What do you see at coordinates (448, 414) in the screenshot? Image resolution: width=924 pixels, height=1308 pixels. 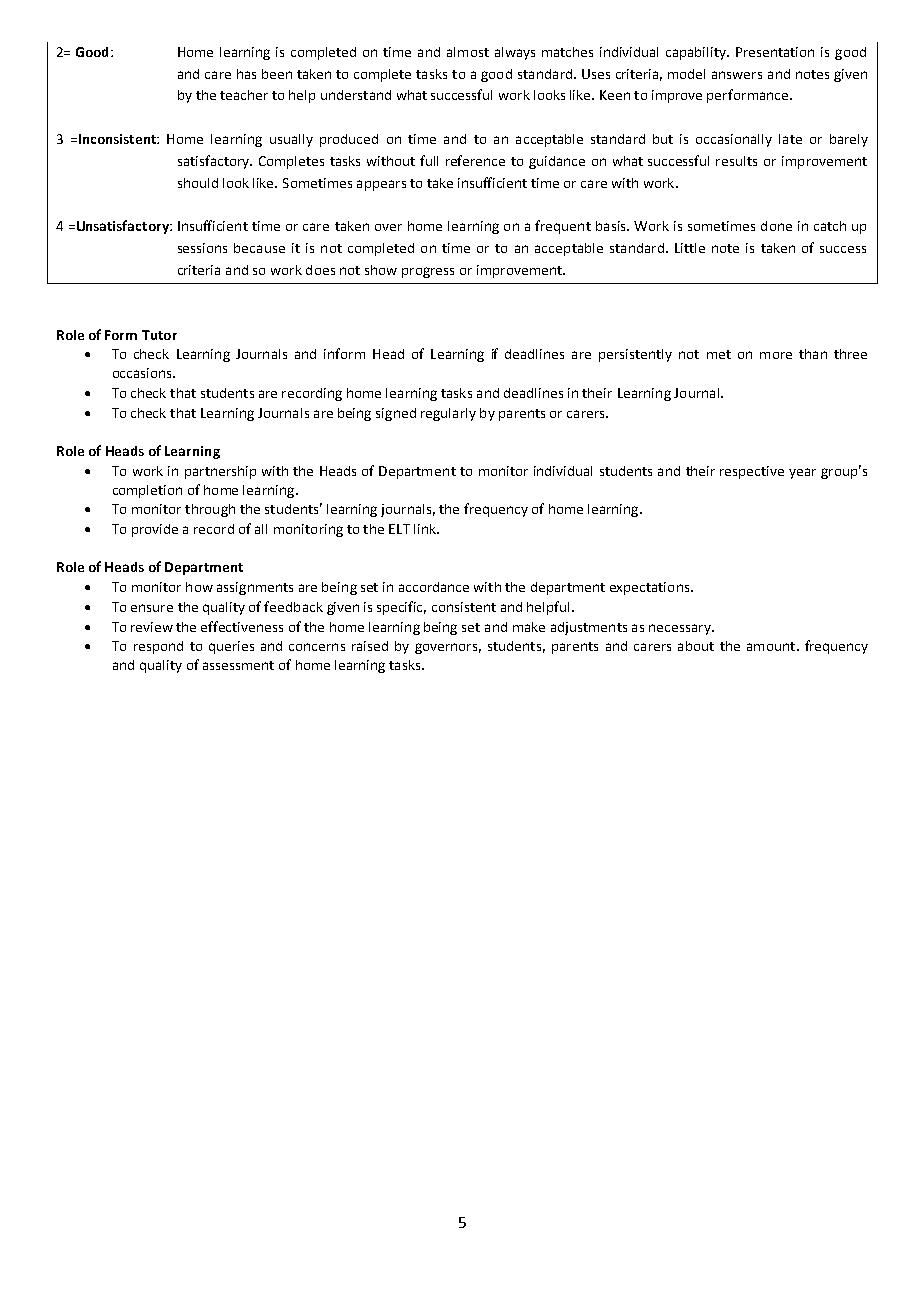 I see `regularly` at bounding box center [448, 414].
